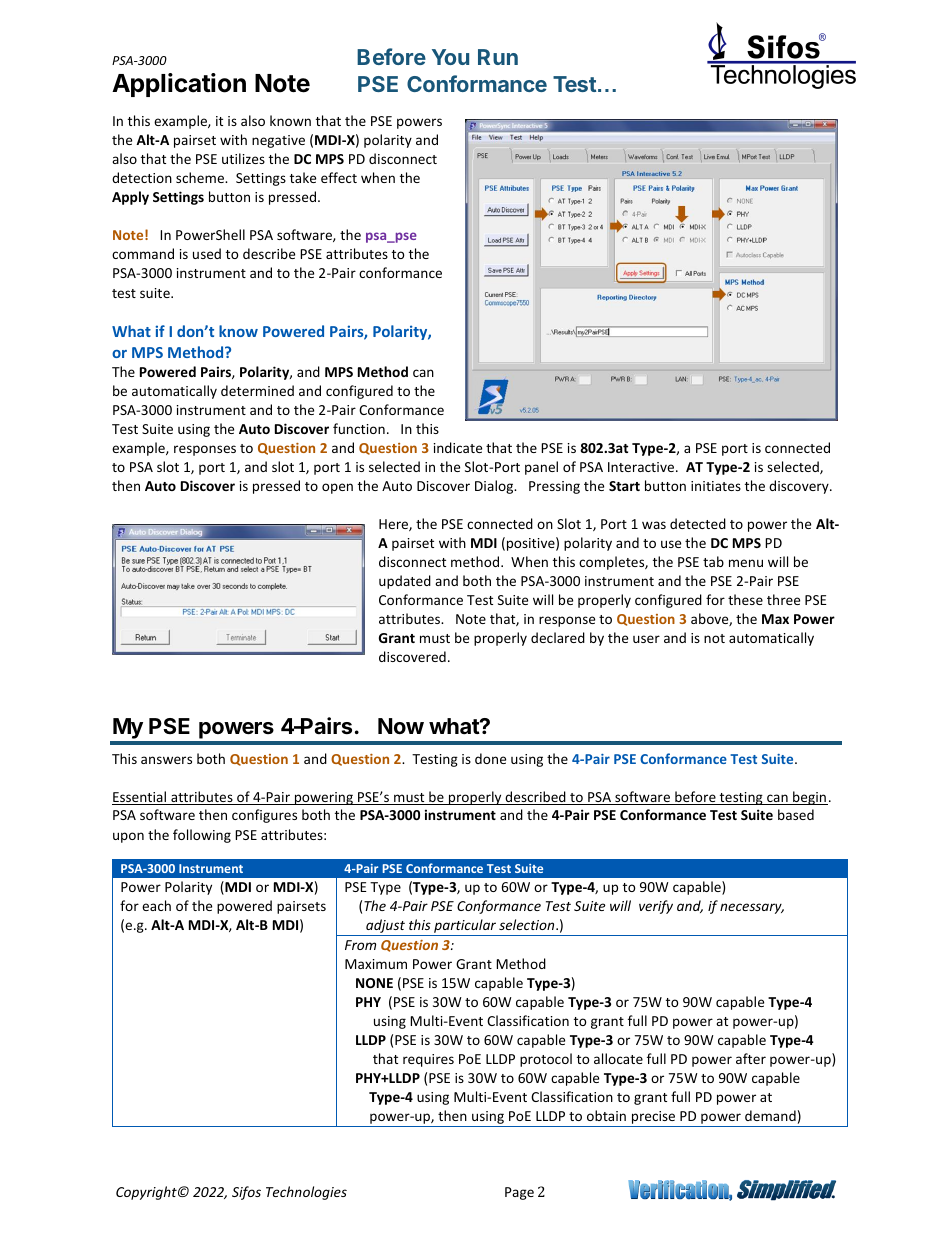  I want to click on particular, so click(465, 927).
